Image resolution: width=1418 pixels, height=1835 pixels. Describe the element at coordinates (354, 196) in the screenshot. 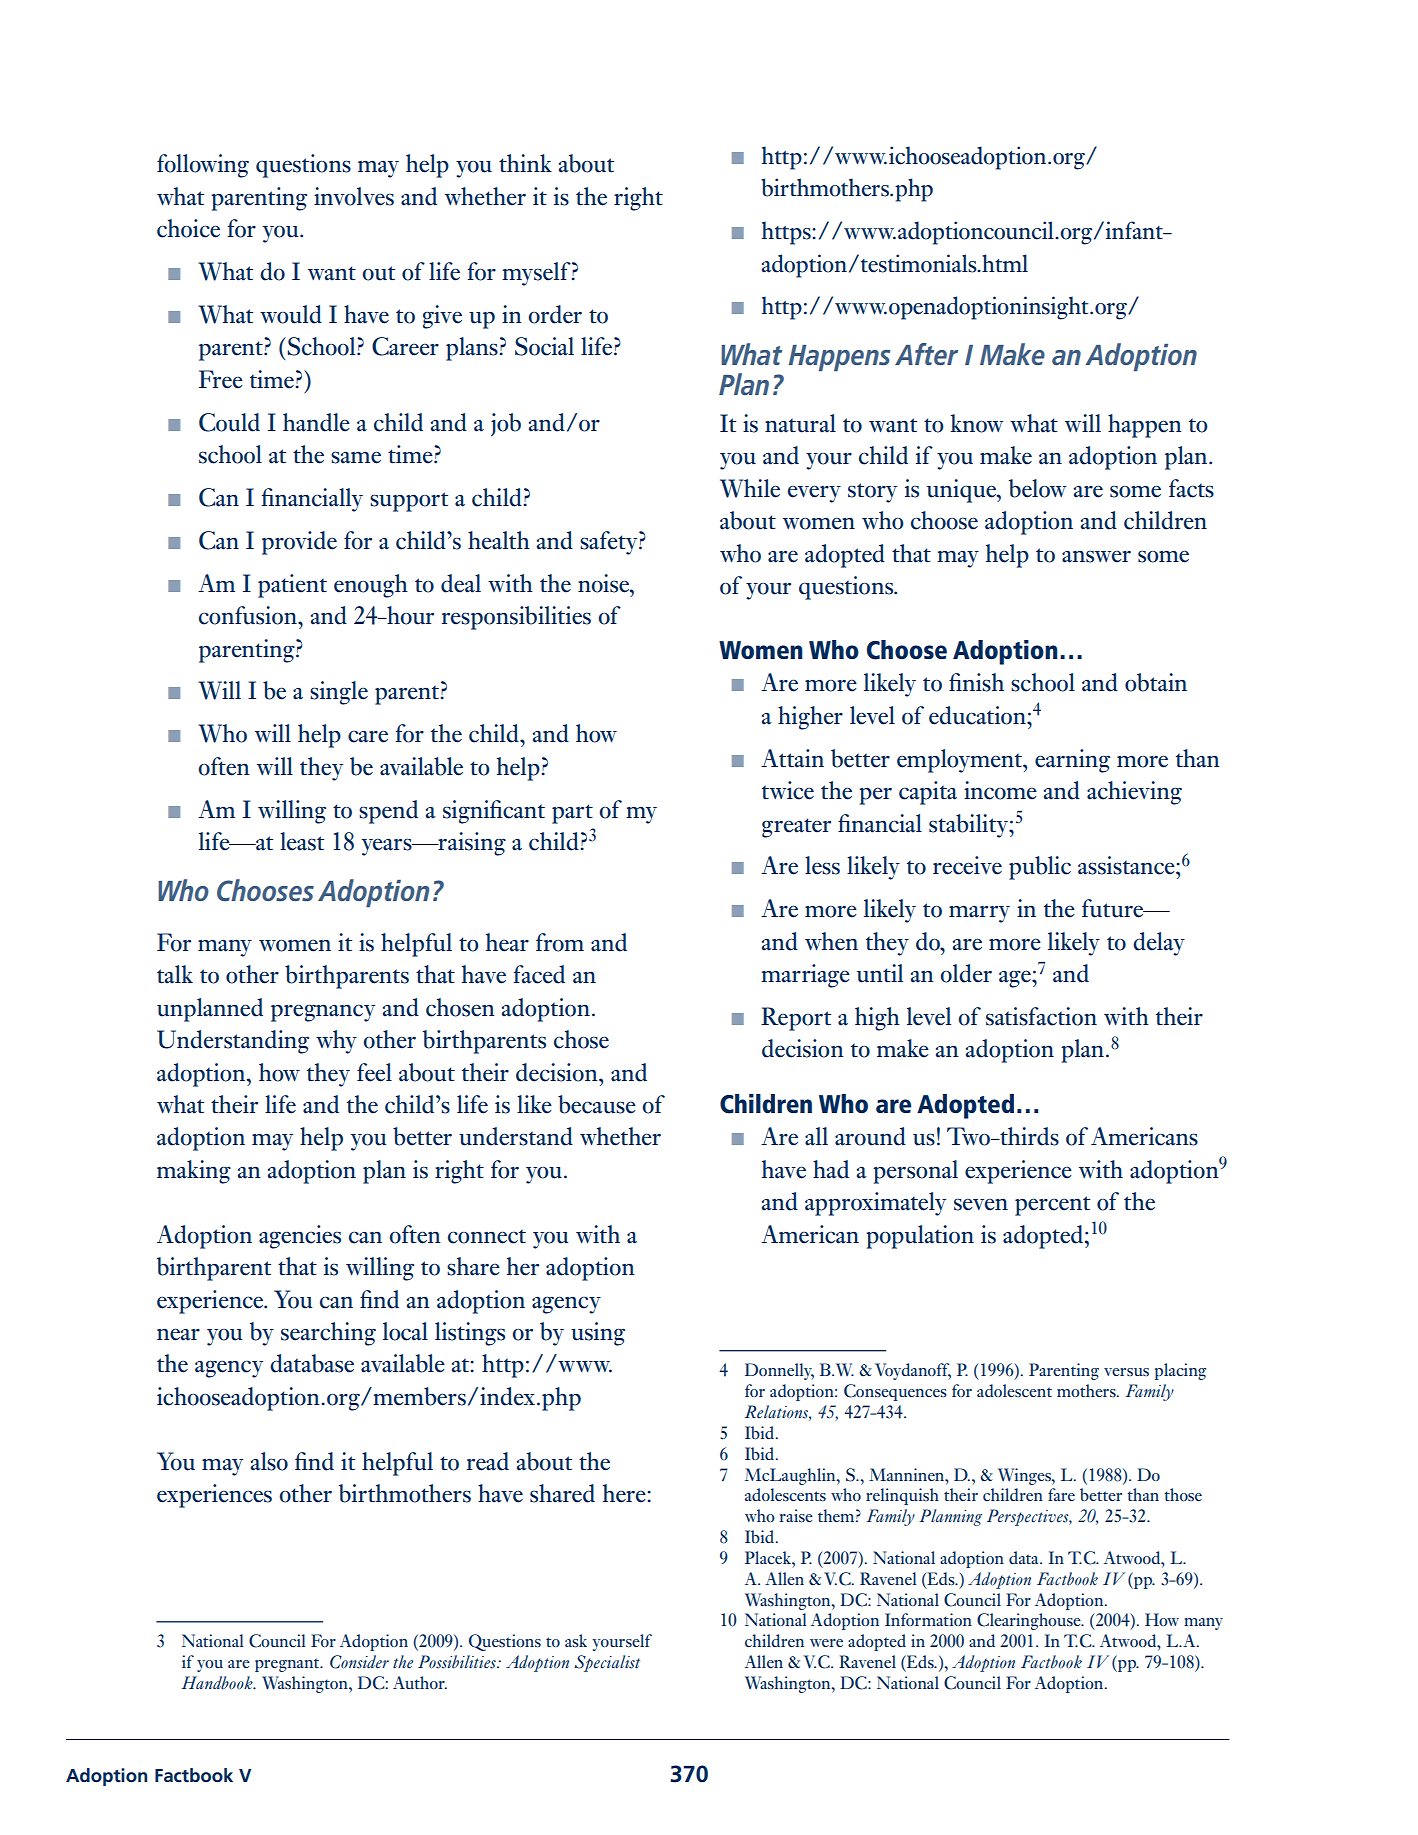

I see `involves` at that location.
